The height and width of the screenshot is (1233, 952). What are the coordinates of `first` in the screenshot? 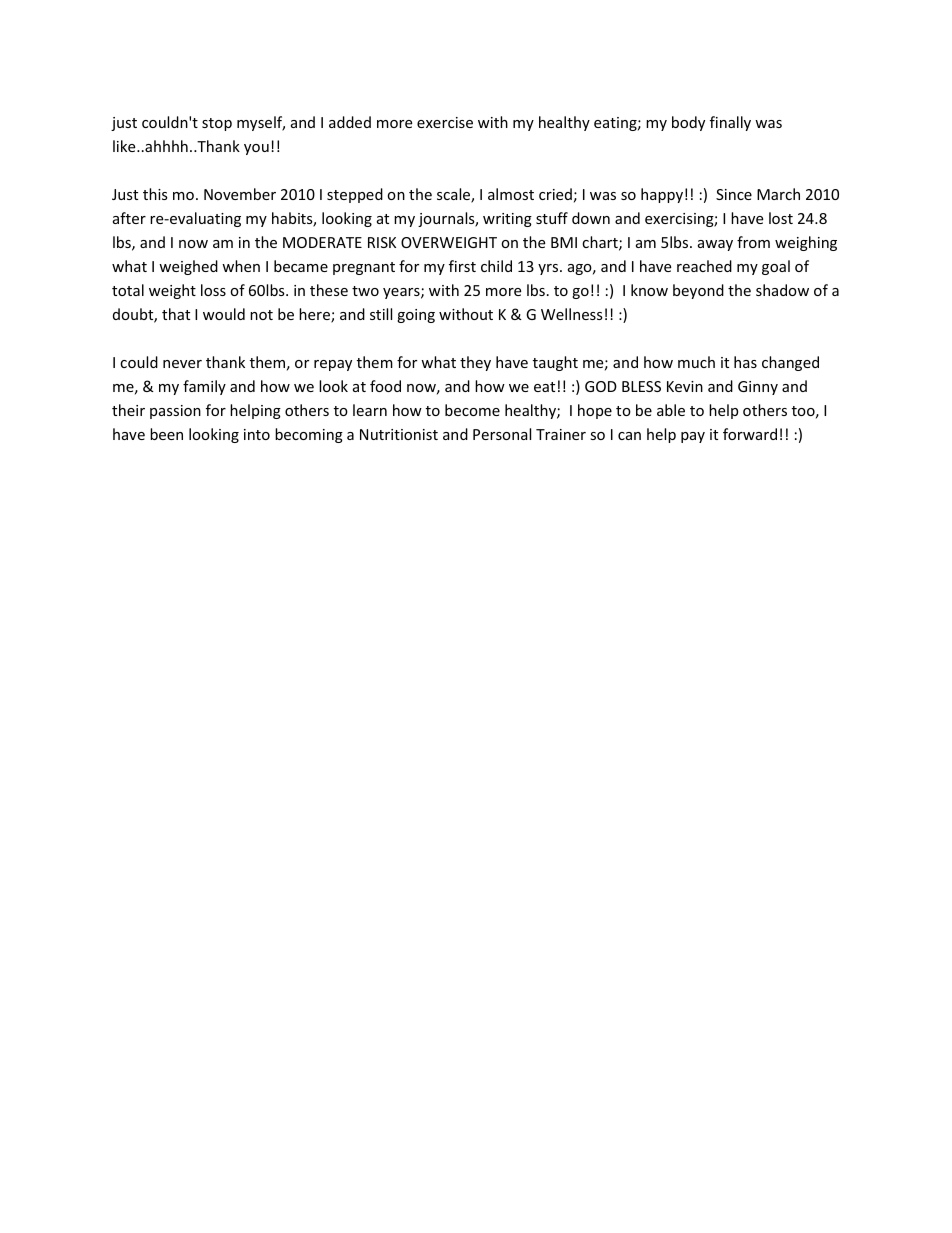 It's located at (462, 266).
